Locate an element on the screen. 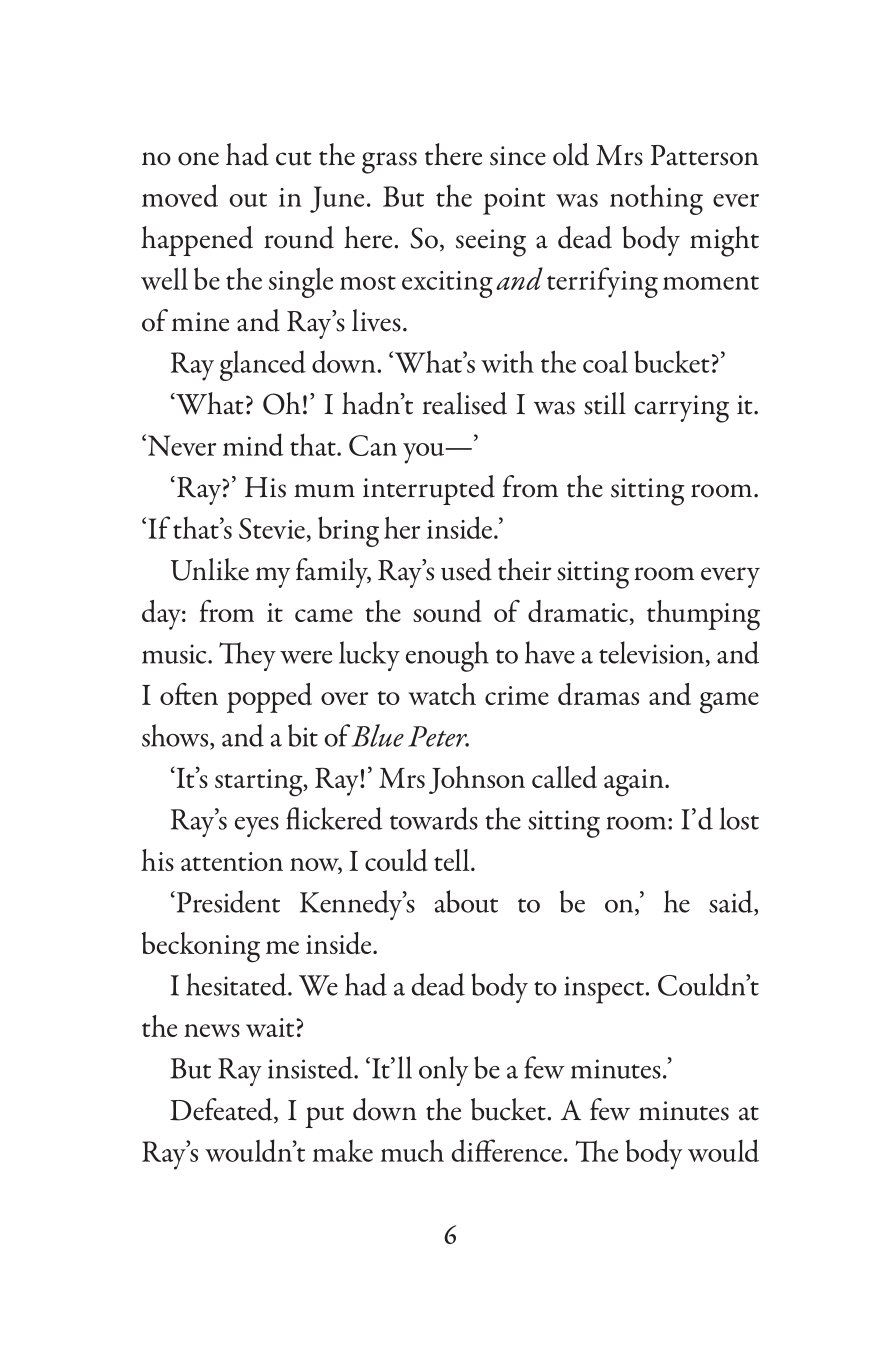 The height and width of the screenshot is (1372, 887). towards is located at coordinates (434, 818).
